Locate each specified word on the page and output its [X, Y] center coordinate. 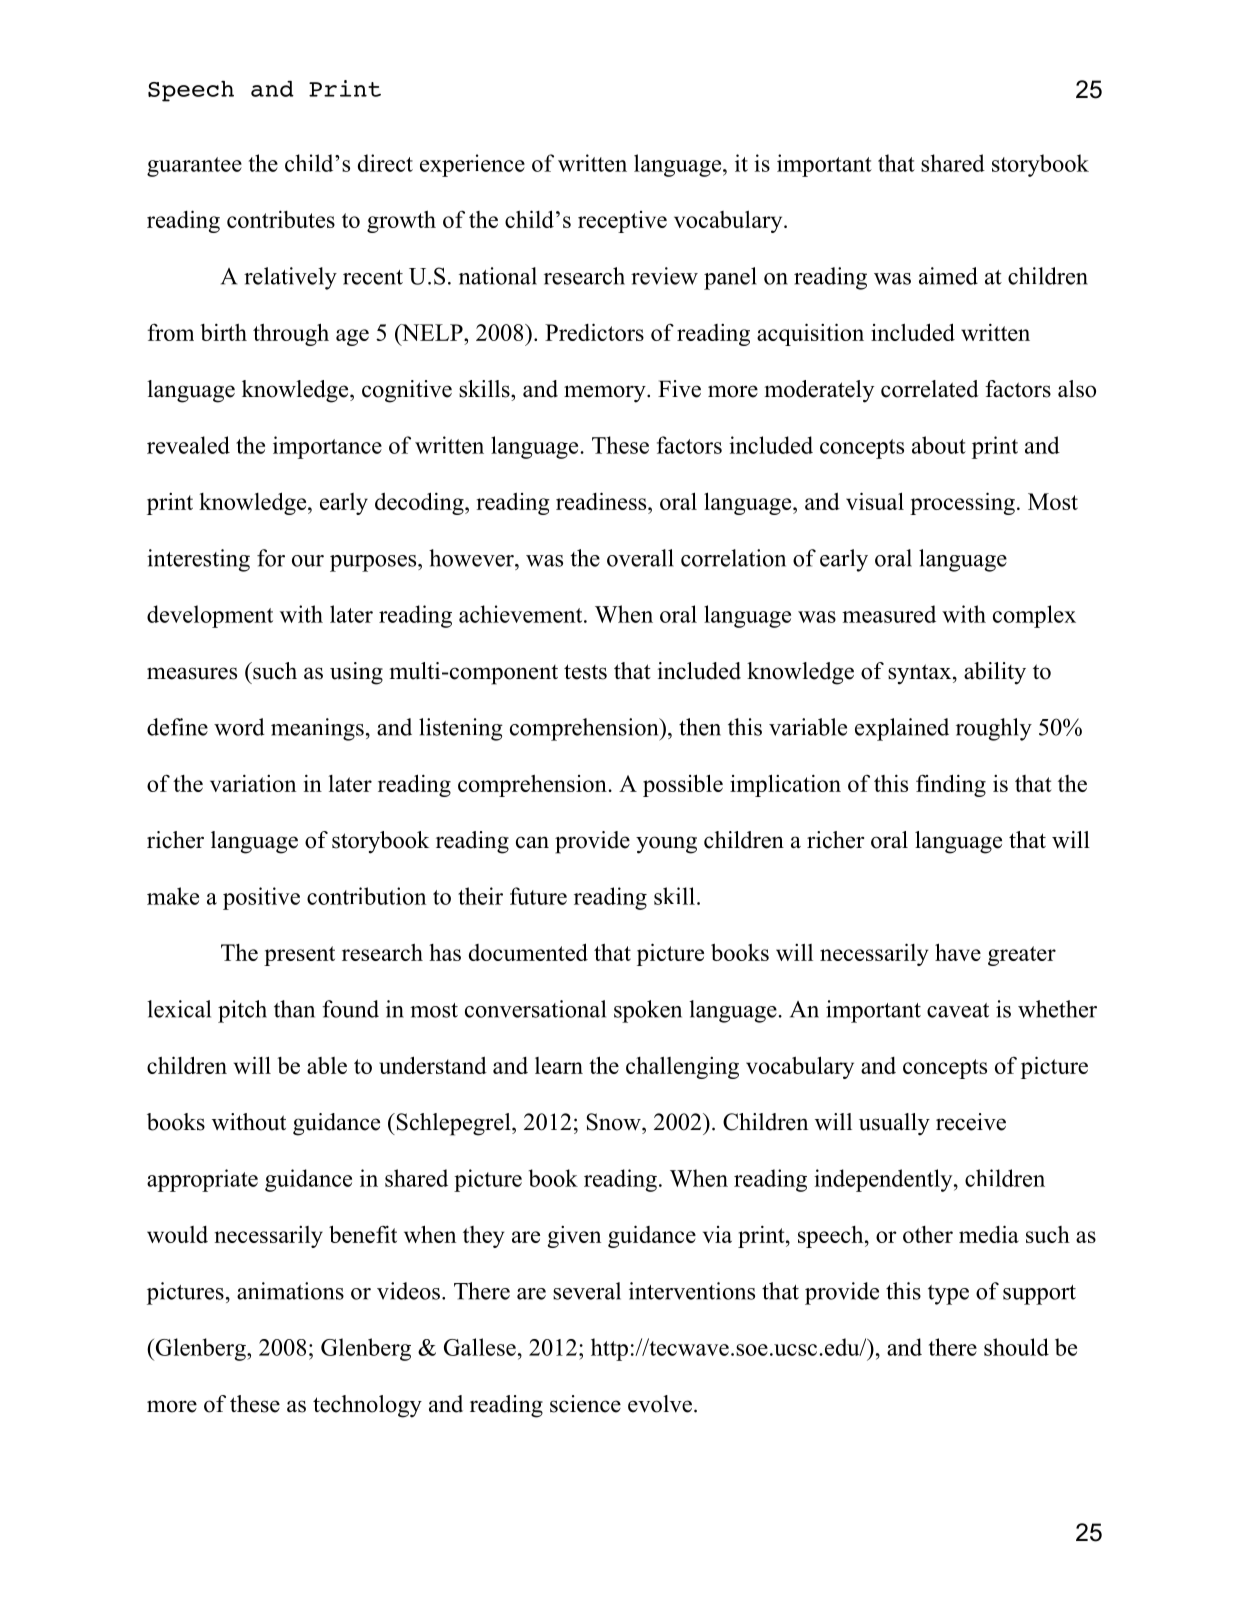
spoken [648, 1011]
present [299, 956]
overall [640, 558]
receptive [622, 222]
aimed [948, 276]
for [271, 558]
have [958, 952]
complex [1034, 616]
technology [367, 1406]
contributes [281, 219]
